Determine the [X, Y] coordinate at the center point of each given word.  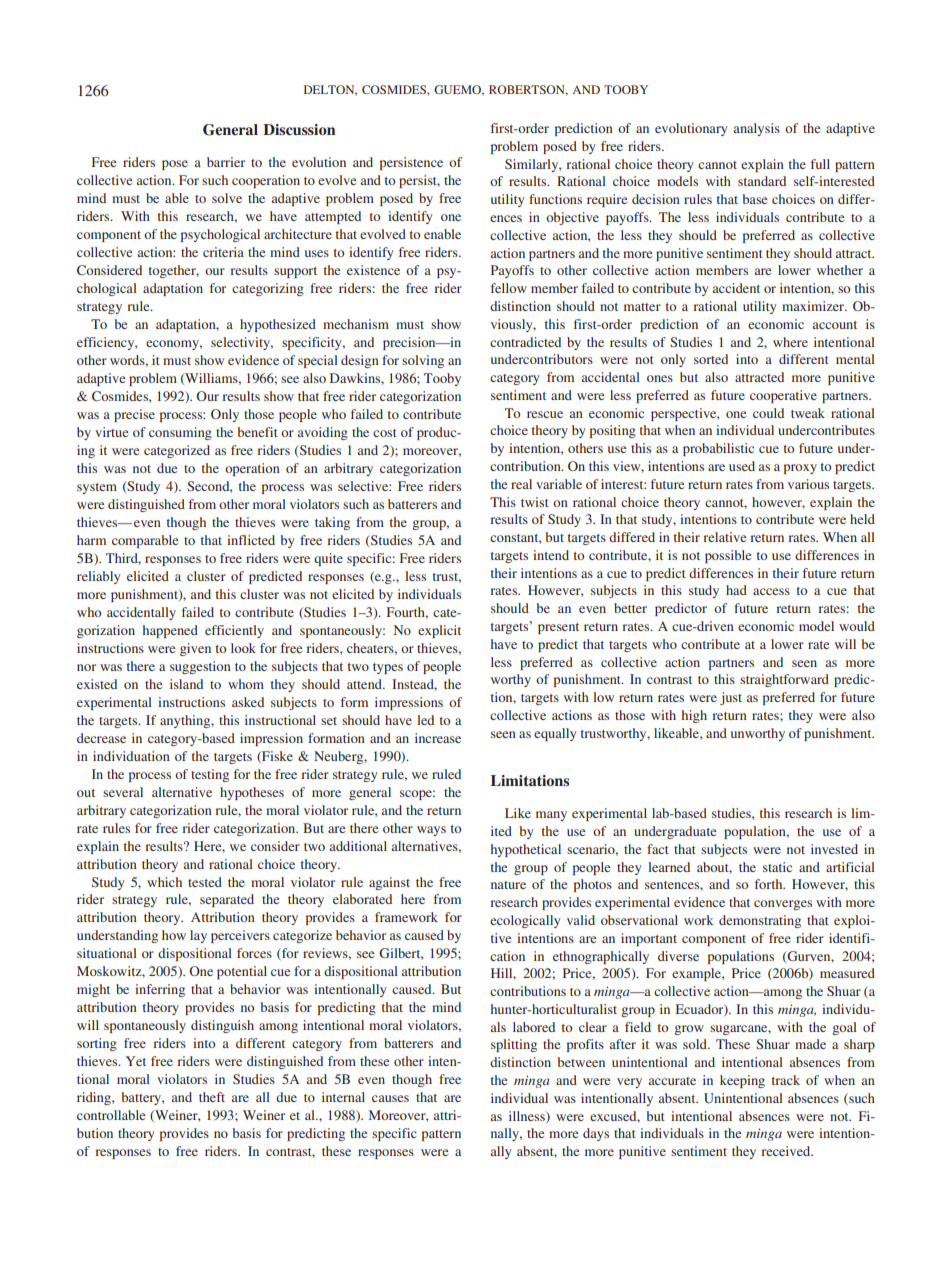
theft [212, 1097]
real [521, 484]
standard [762, 181]
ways [431, 831]
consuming [180, 433]
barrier [226, 162]
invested [834, 849]
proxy [800, 469]
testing [210, 775]
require [607, 200]
